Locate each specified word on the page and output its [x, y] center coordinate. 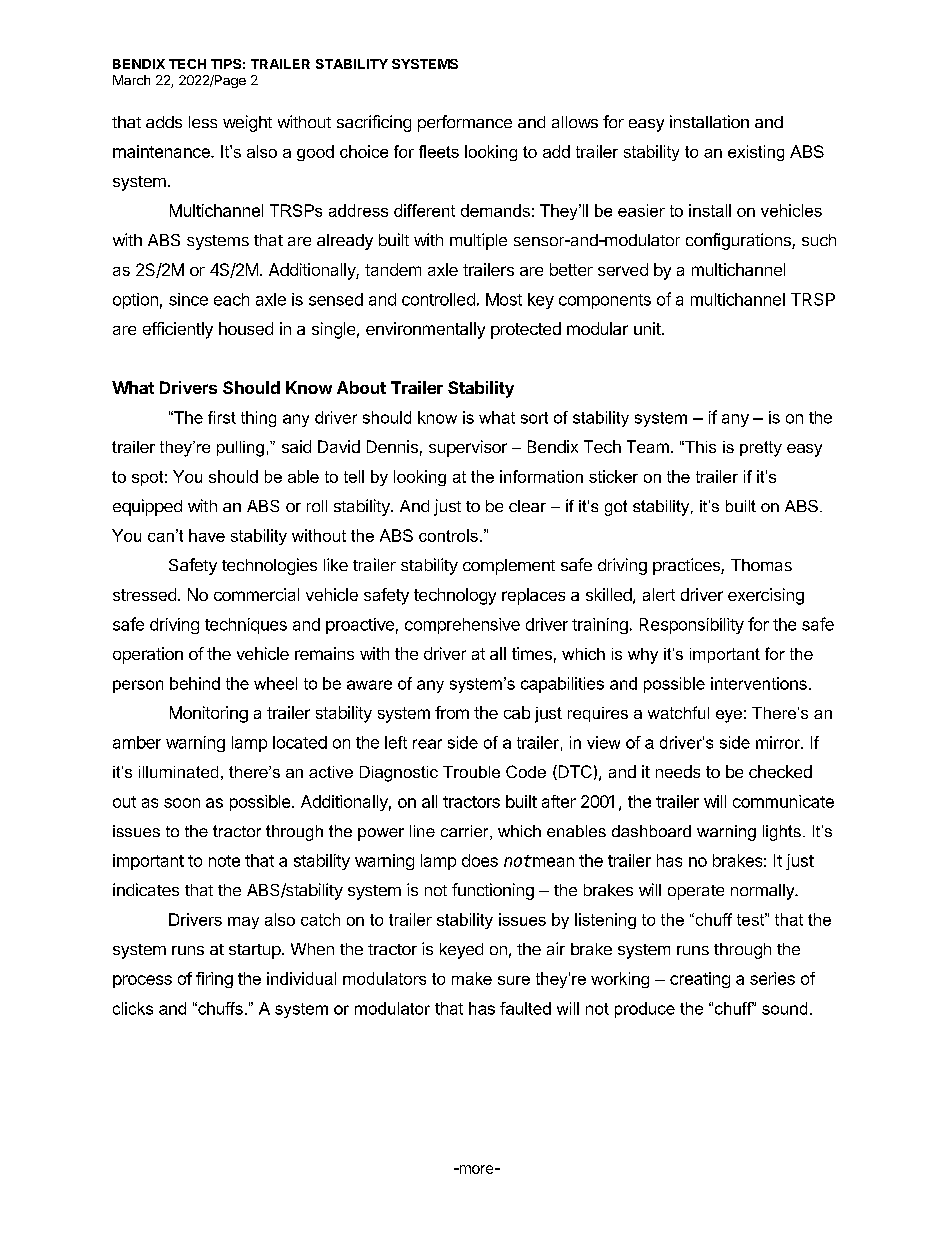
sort [534, 418]
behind [195, 683]
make [472, 978]
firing [214, 980]
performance [465, 123]
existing [756, 153]
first [222, 417]
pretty [761, 449]
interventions [759, 683]
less [203, 122]
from [452, 712]
